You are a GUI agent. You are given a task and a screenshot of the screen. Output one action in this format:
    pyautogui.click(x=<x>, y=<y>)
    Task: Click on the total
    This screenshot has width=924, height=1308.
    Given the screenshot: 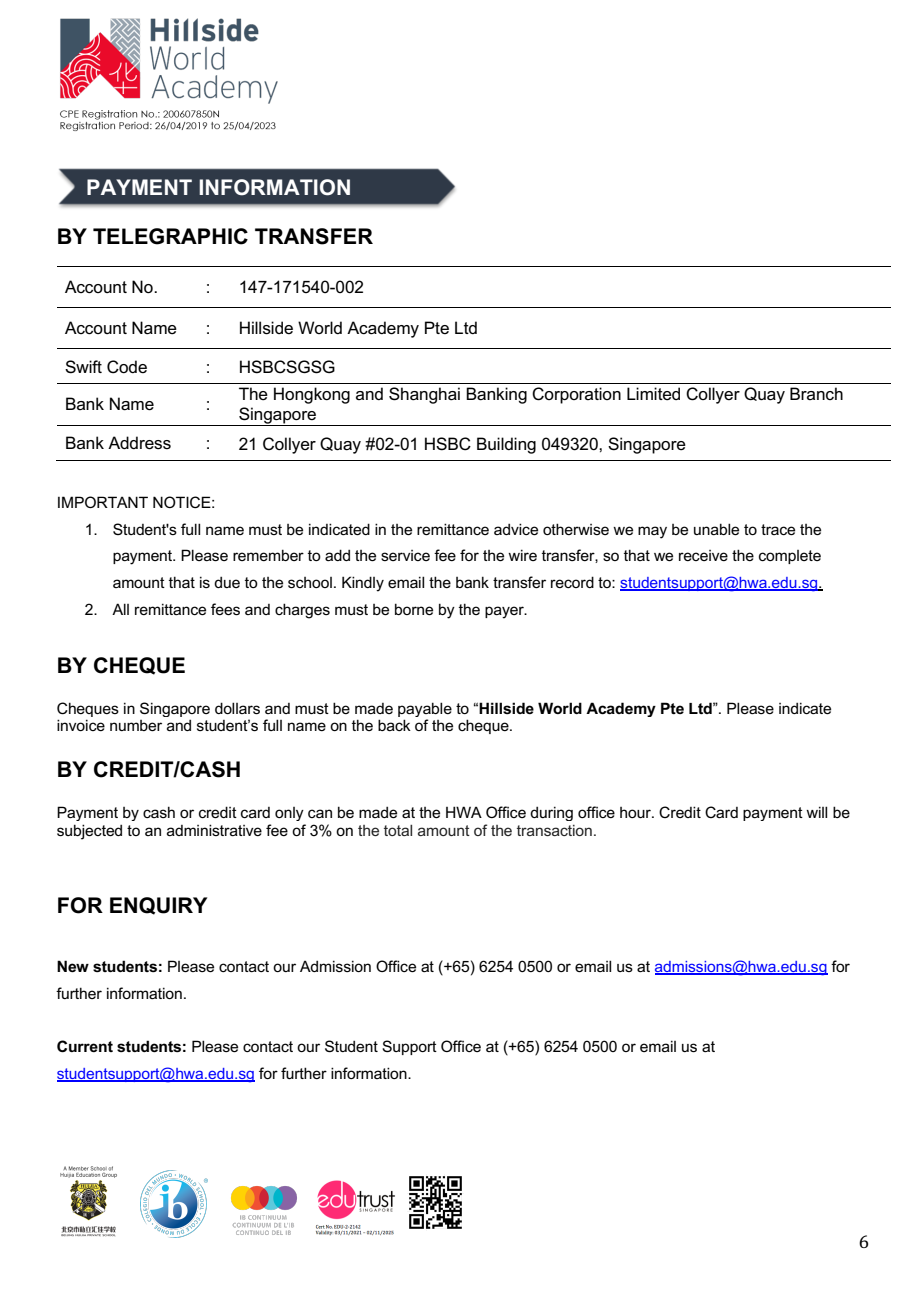 What is the action you would take?
    pyautogui.click(x=398, y=830)
